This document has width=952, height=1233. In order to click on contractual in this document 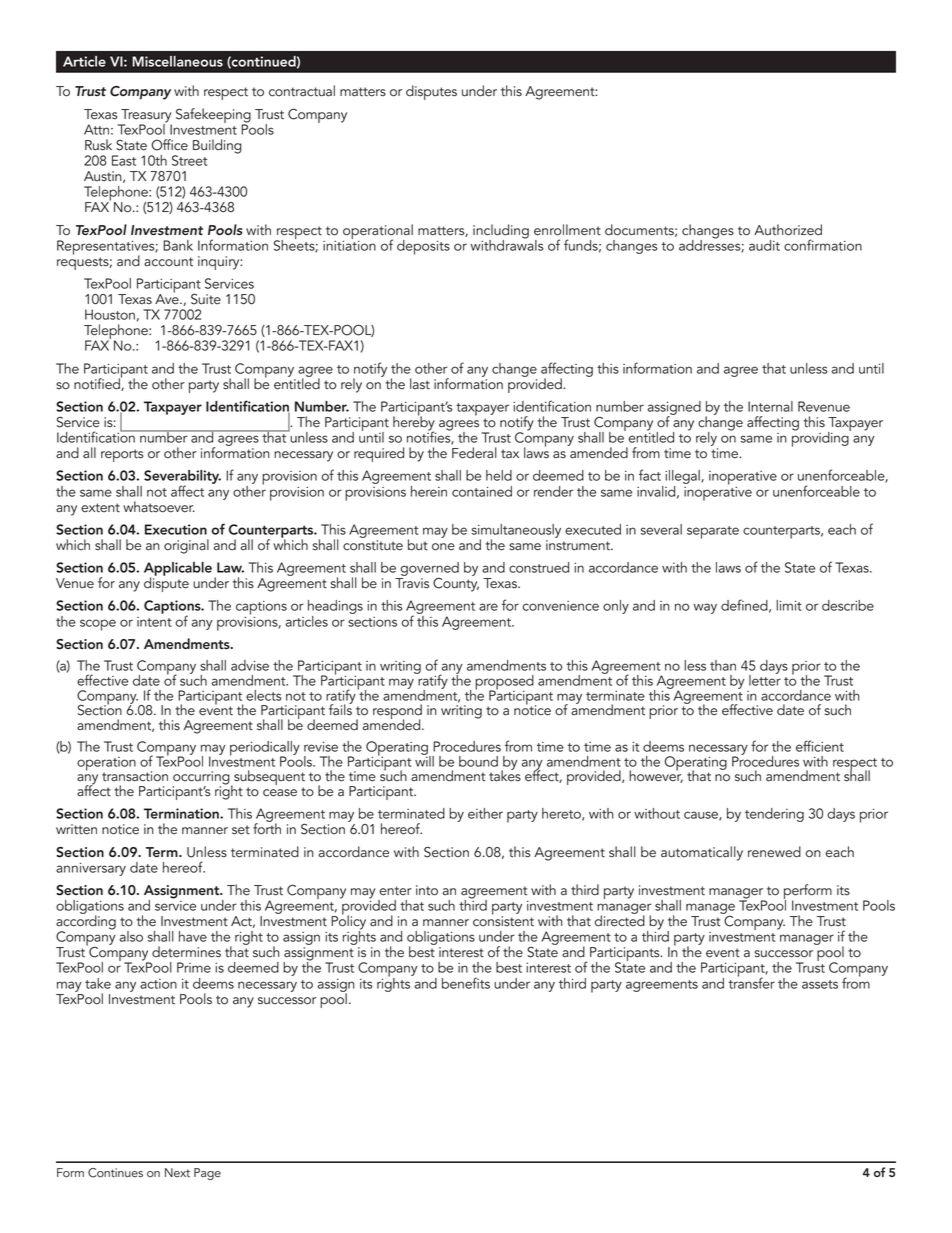, I will do `click(302, 91)`.
